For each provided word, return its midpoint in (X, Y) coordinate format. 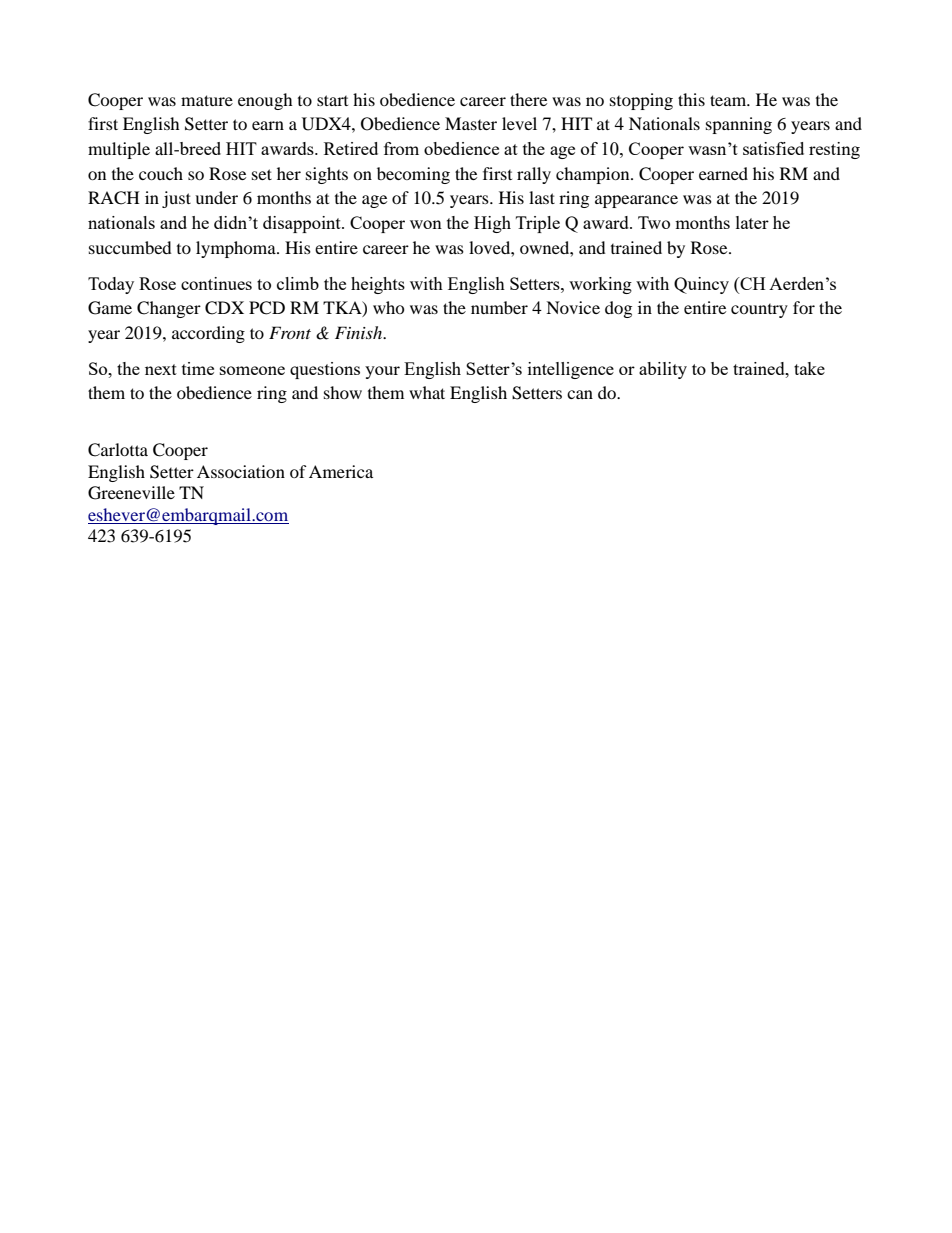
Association (241, 471)
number (499, 307)
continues (216, 283)
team (729, 100)
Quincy (701, 285)
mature (207, 100)
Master (471, 123)
